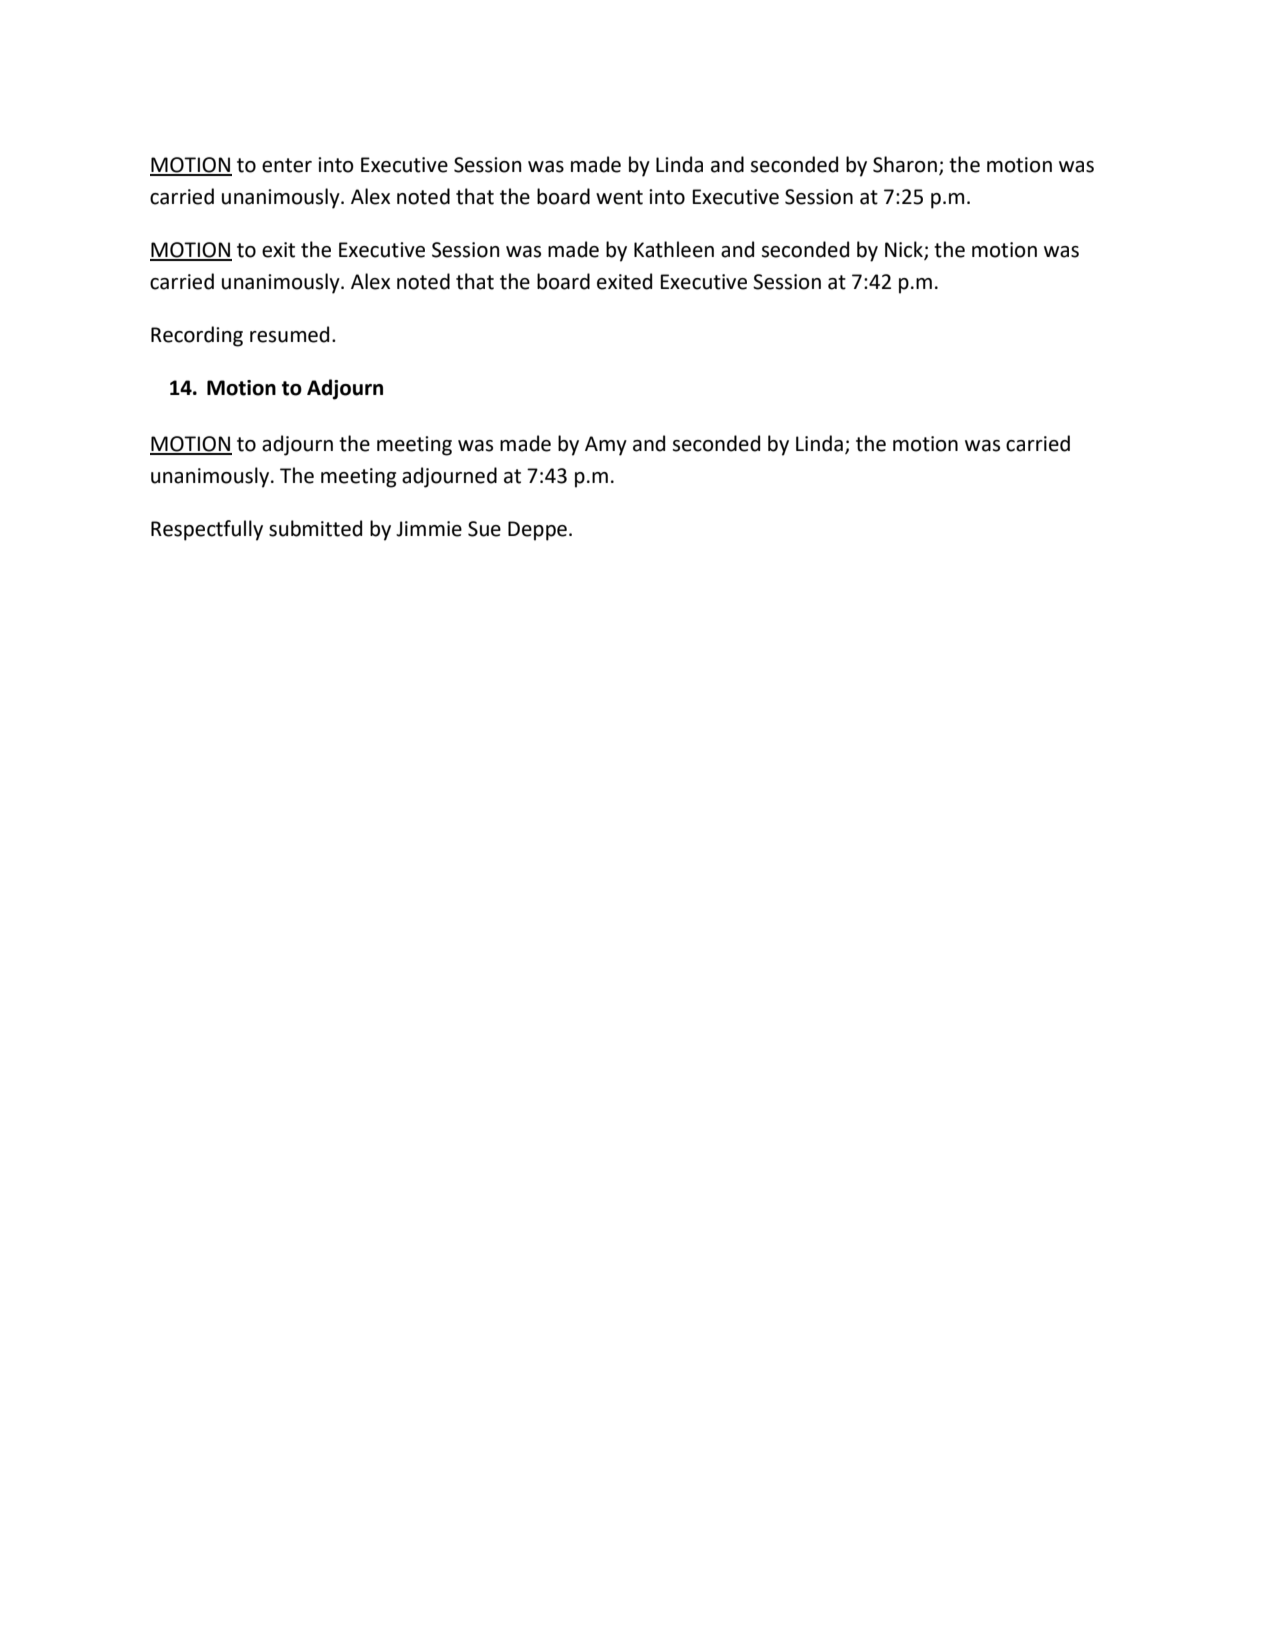 This screenshot has width=1274, height=1649. What do you see at coordinates (905, 164) in the screenshot?
I see `Sharon` at bounding box center [905, 164].
